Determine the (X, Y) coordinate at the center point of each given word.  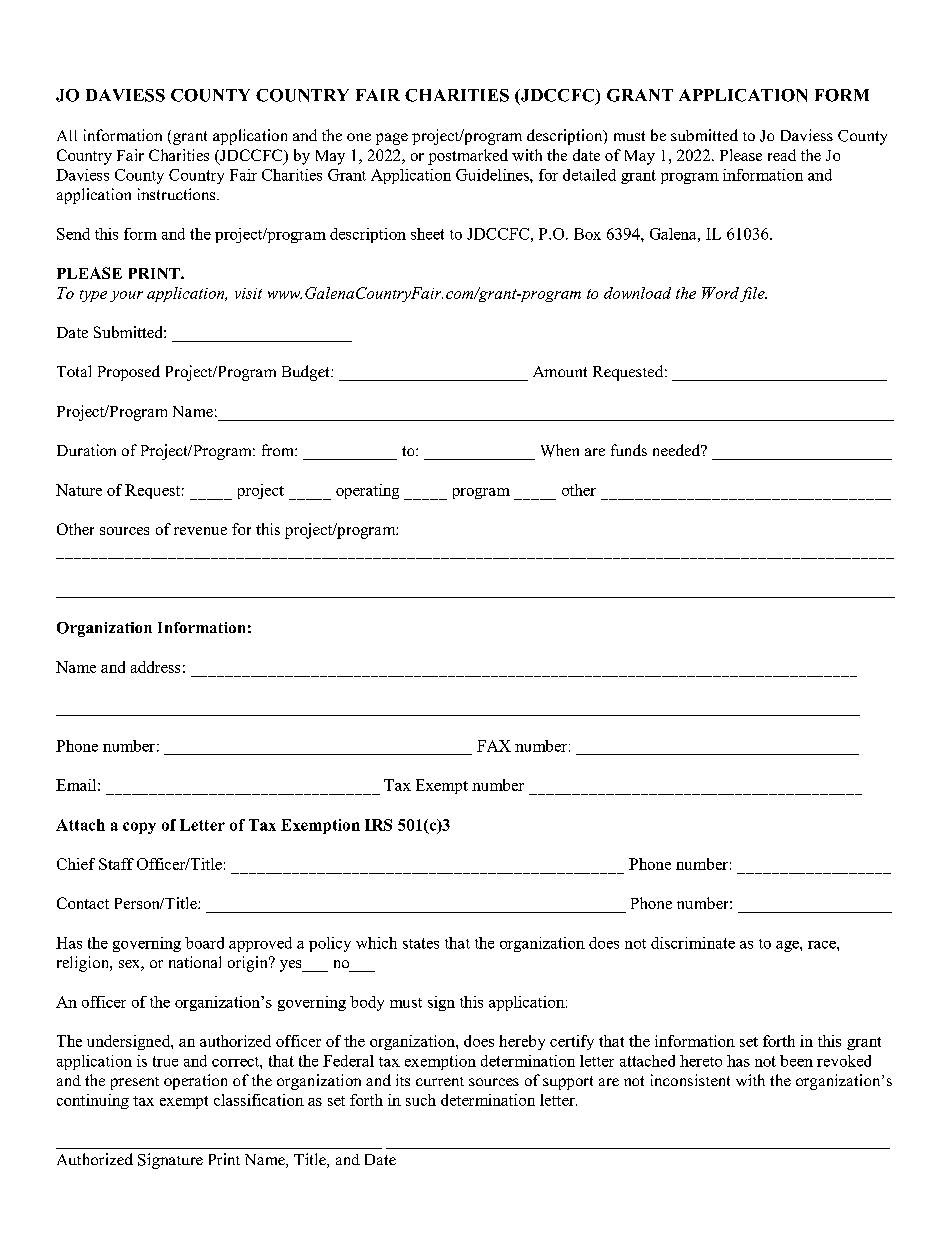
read (782, 155)
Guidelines (493, 175)
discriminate (693, 943)
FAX (494, 746)
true (165, 1061)
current (440, 1081)
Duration (86, 450)
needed (678, 450)
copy (139, 828)
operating (367, 491)
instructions (178, 194)
